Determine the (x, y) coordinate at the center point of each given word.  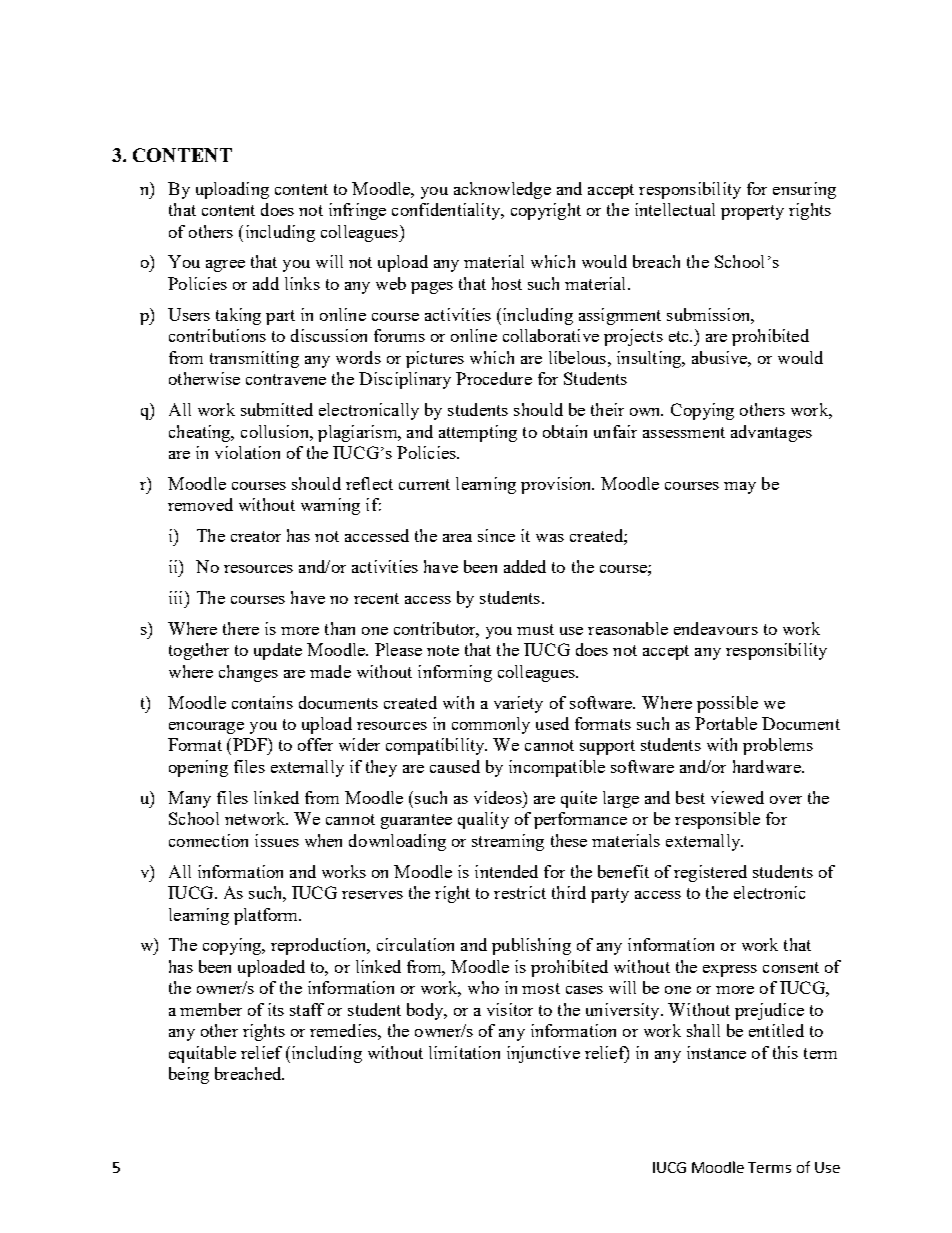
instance (716, 1052)
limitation (464, 1052)
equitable (202, 1054)
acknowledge (502, 190)
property (752, 212)
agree (225, 266)
